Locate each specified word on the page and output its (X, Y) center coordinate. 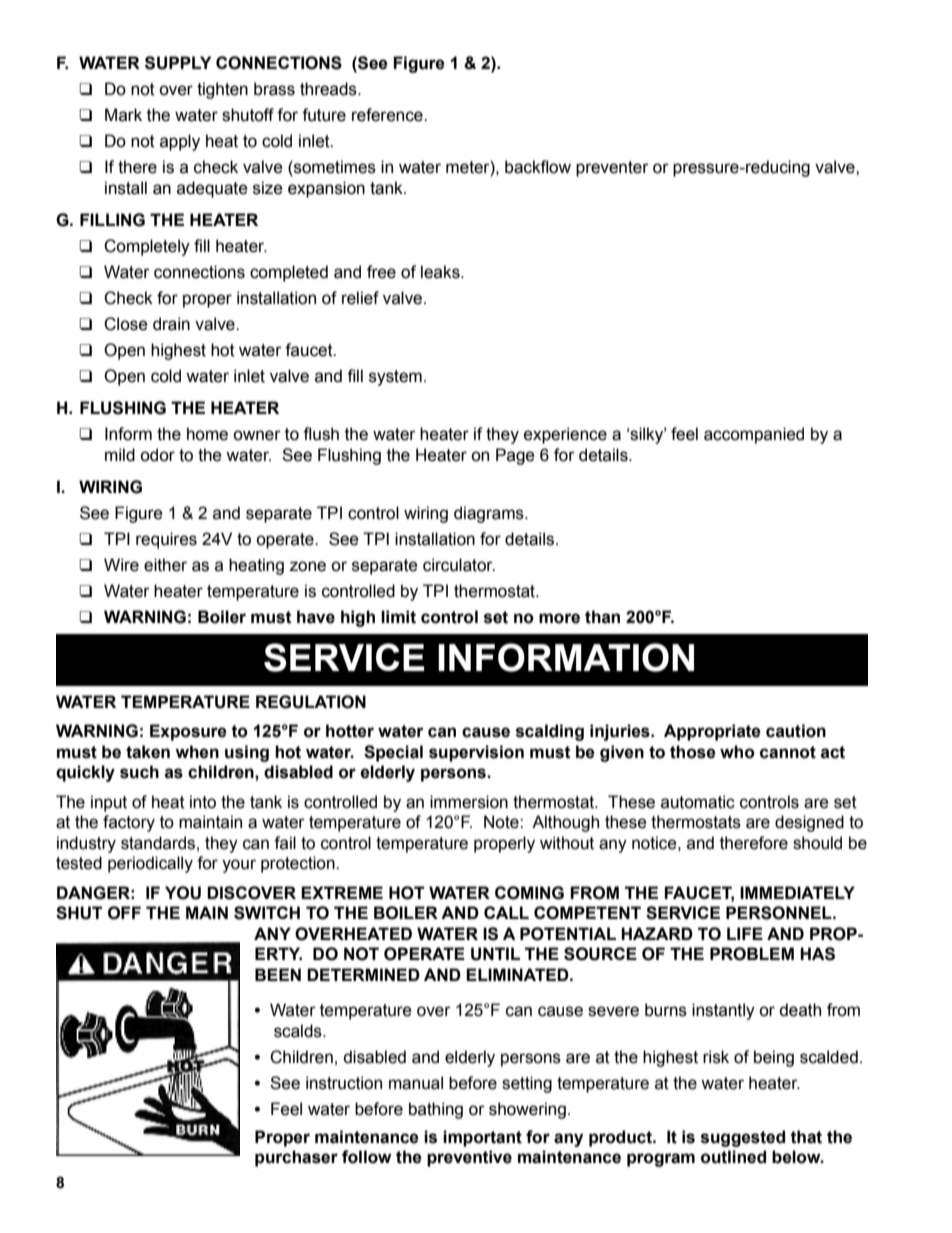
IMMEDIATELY (797, 892)
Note (502, 822)
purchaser (296, 1158)
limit (398, 617)
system (395, 378)
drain (171, 324)
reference (388, 115)
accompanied (754, 435)
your (239, 866)
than (602, 617)
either (165, 565)
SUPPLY (178, 63)
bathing (436, 1110)
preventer (612, 169)
